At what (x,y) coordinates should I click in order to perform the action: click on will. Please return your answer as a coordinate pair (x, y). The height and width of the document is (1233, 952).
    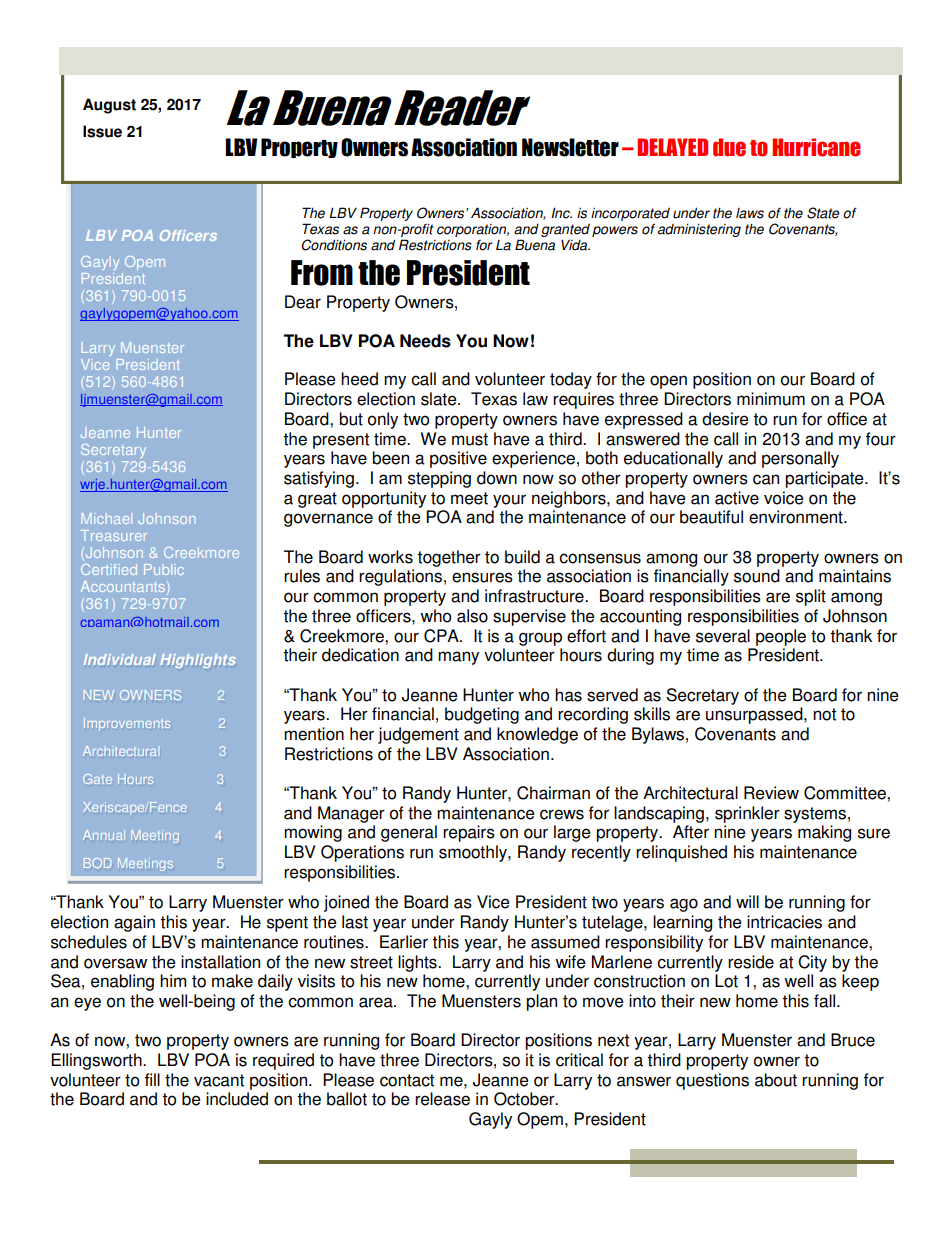
    Looking at the image, I should click on (747, 901).
